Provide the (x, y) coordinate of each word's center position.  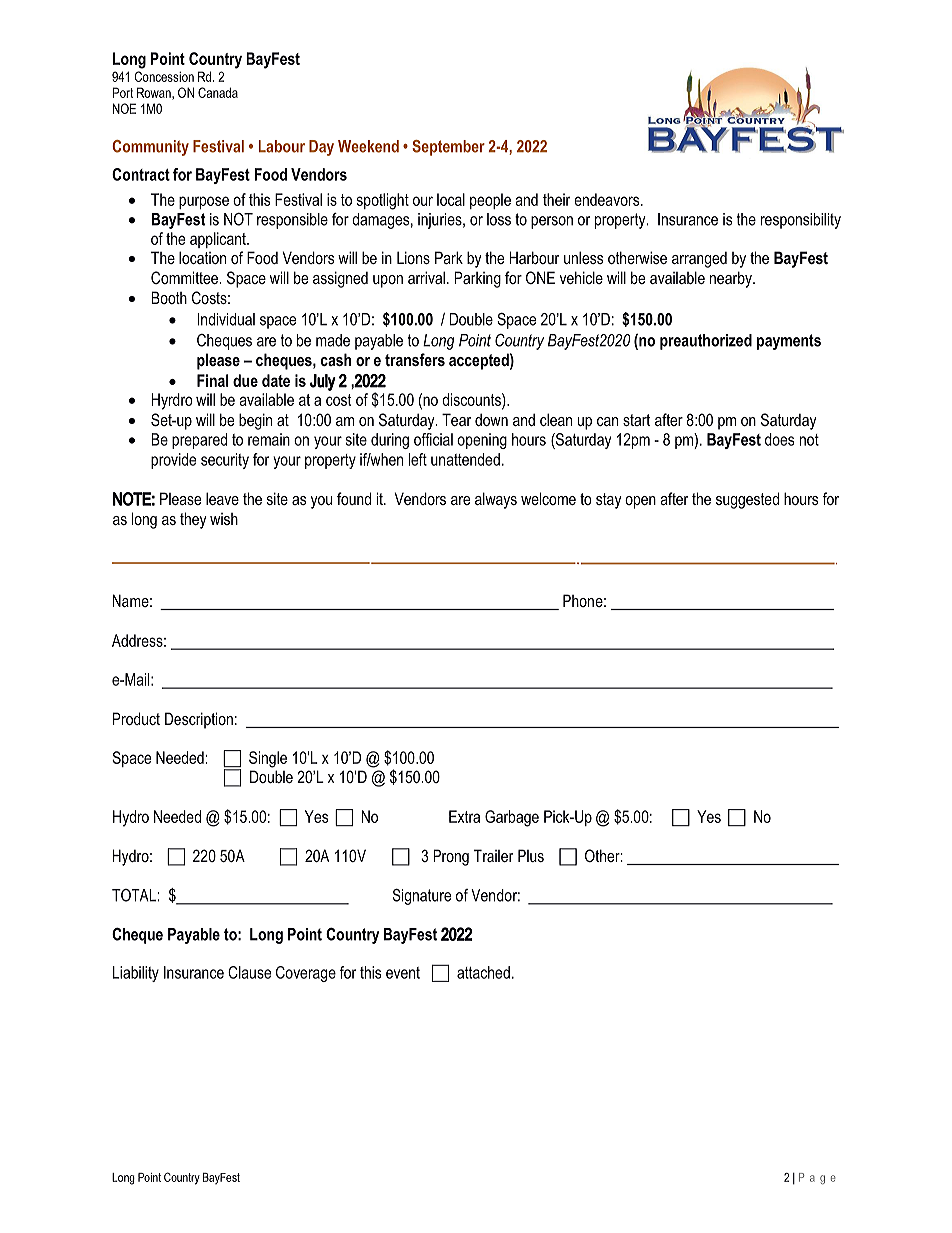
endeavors (608, 199)
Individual (226, 319)
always (496, 500)
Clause (249, 972)
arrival (426, 277)
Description (199, 720)
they (193, 520)
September (448, 148)
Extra (464, 816)
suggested (747, 500)
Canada (218, 92)
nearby (732, 279)
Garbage (512, 818)
